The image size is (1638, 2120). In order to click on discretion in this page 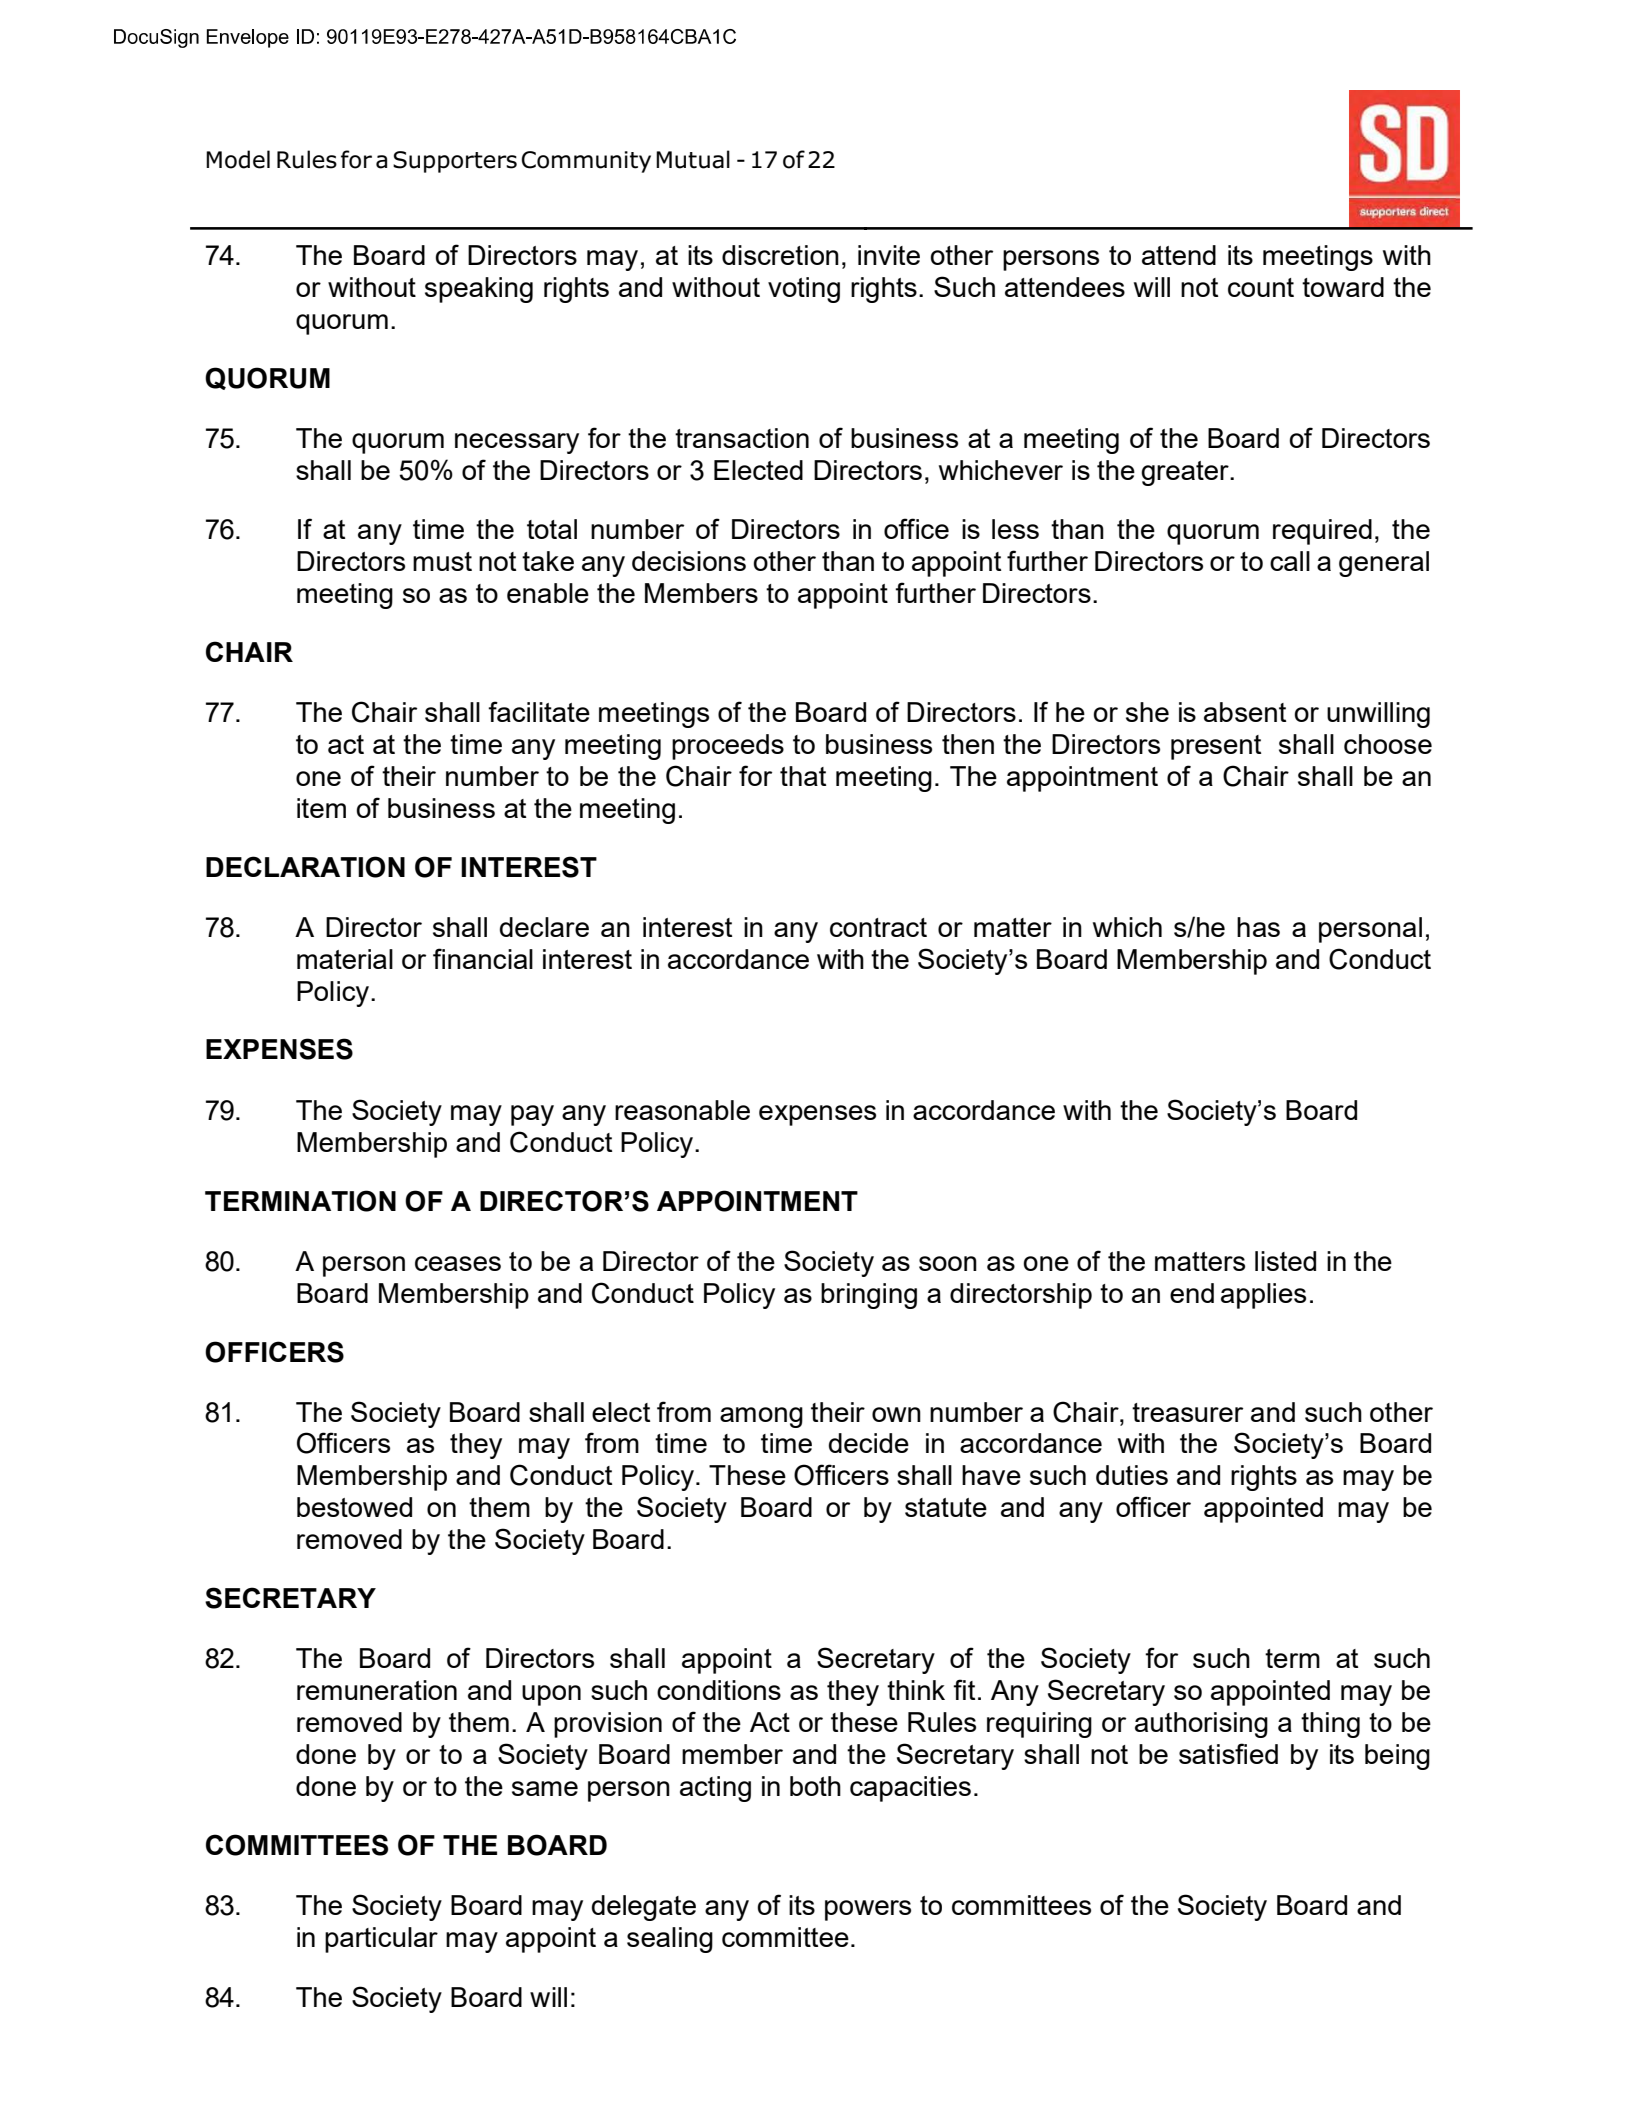, I will do `click(780, 255)`.
